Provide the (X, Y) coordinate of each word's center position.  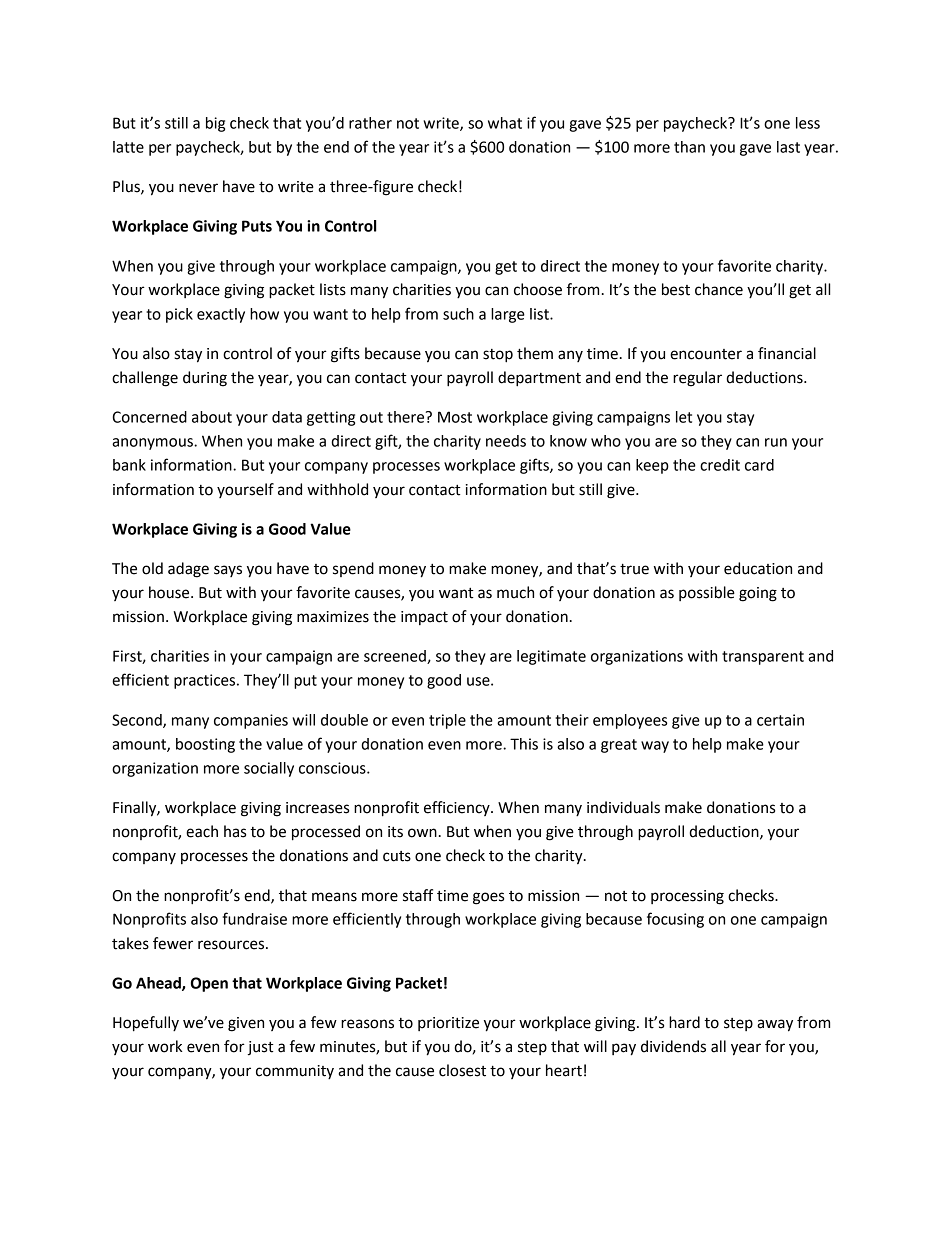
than (689, 147)
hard (684, 1022)
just (260, 1048)
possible (707, 593)
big (215, 124)
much (515, 592)
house (170, 592)
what (505, 123)
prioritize (448, 1024)
